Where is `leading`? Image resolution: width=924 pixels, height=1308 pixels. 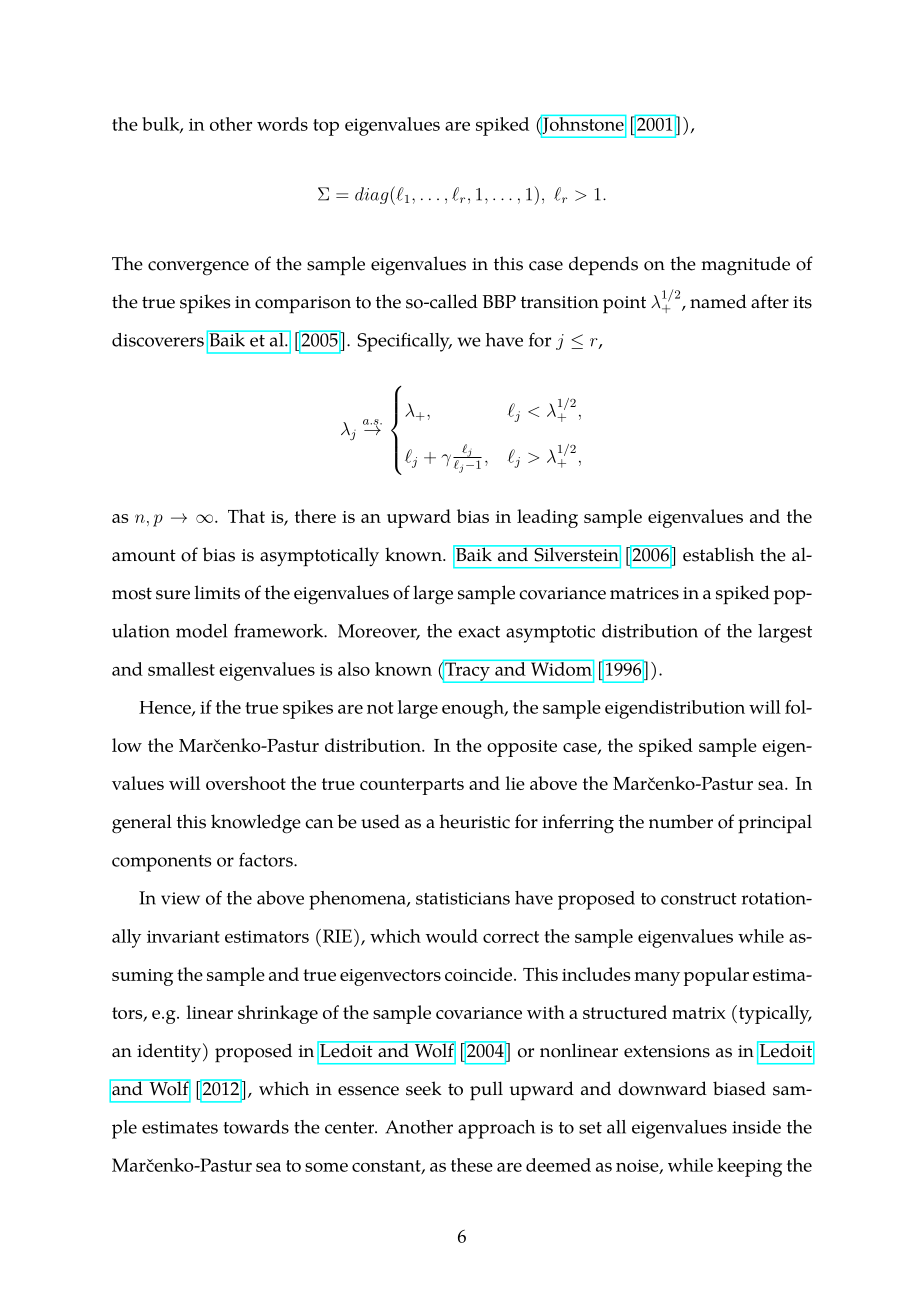 leading is located at coordinates (547, 518).
